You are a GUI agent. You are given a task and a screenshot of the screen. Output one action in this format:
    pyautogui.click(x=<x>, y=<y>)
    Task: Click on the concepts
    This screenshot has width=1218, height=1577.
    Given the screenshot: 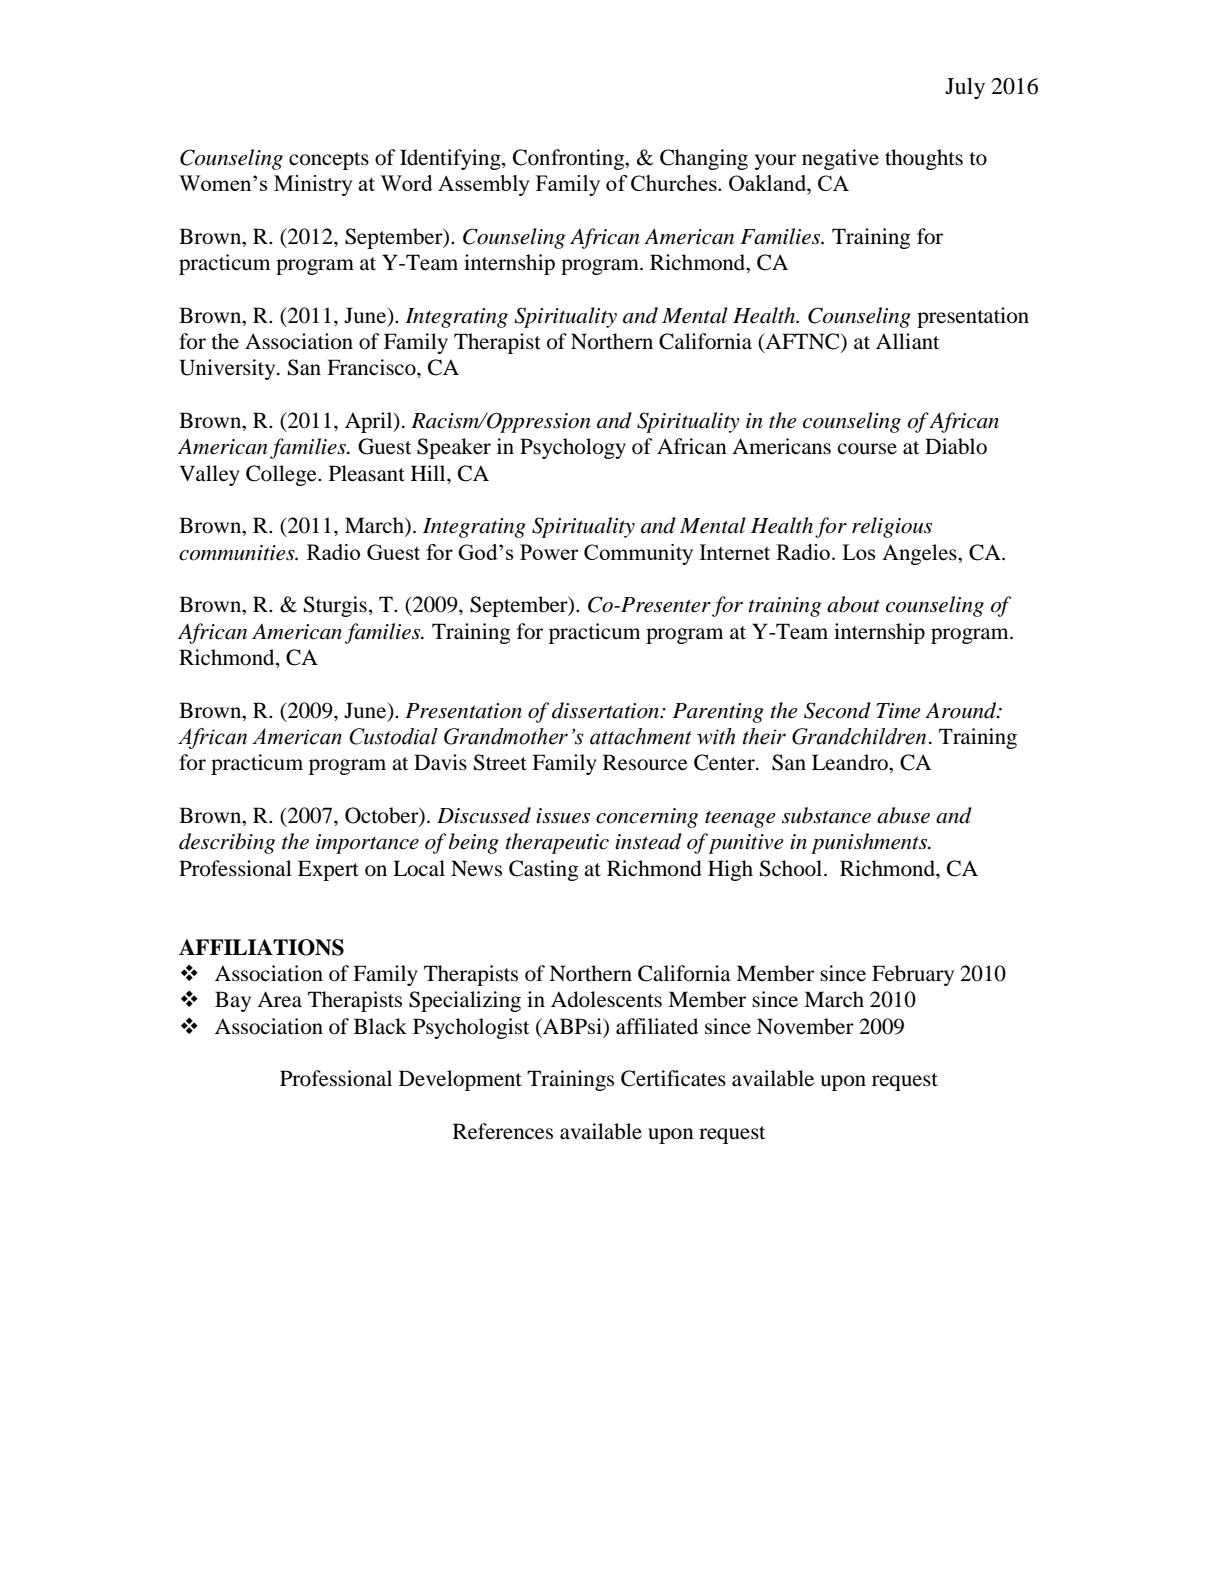 What is the action you would take?
    pyautogui.click(x=329, y=161)
